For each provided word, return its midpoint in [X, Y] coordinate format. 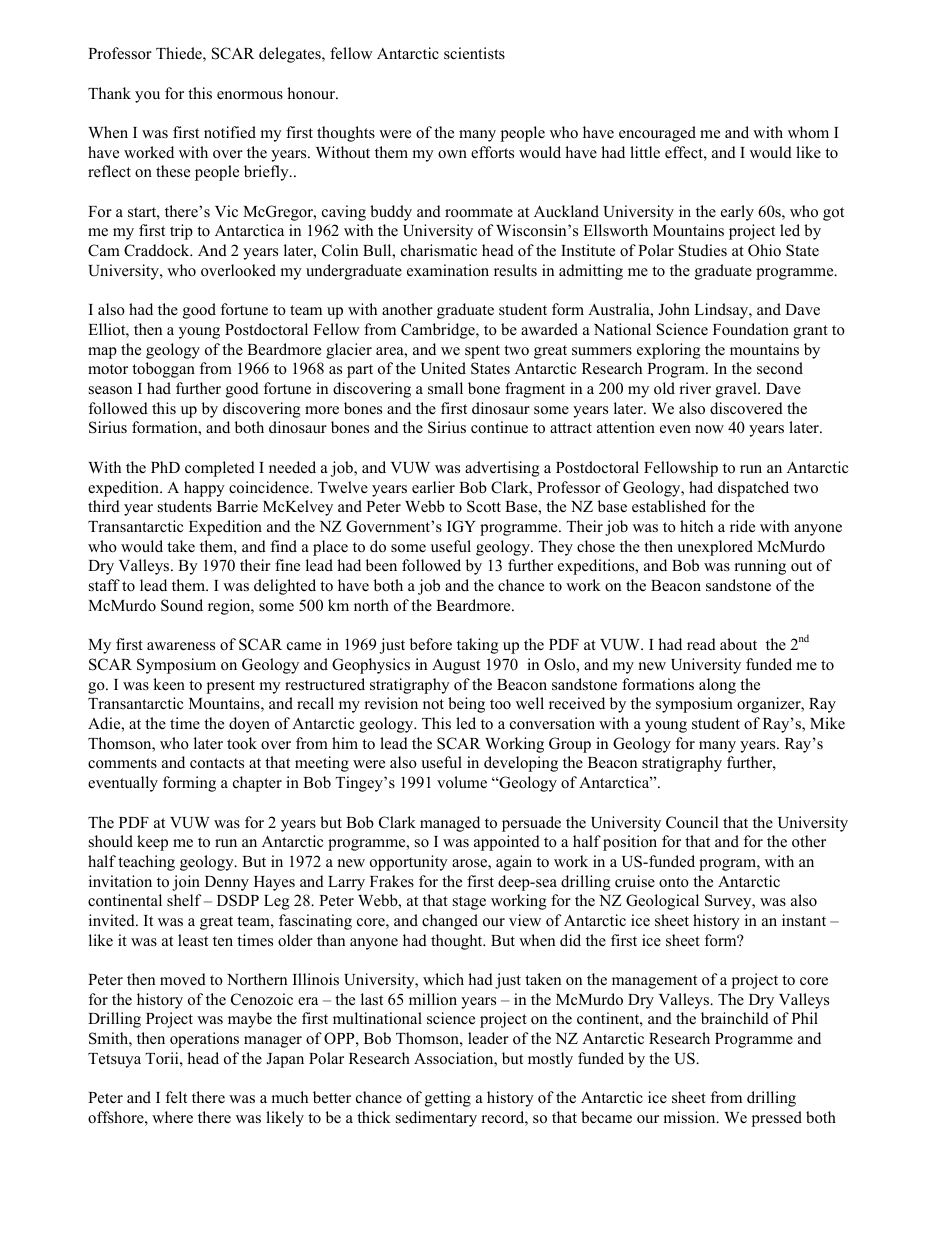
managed [450, 824]
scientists [474, 53]
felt [176, 1097]
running [760, 567]
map [102, 353]
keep [152, 843]
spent [482, 352]
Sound [182, 605]
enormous [250, 95]
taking [478, 646]
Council [692, 822]
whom [808, 132]
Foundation [751, 329]
